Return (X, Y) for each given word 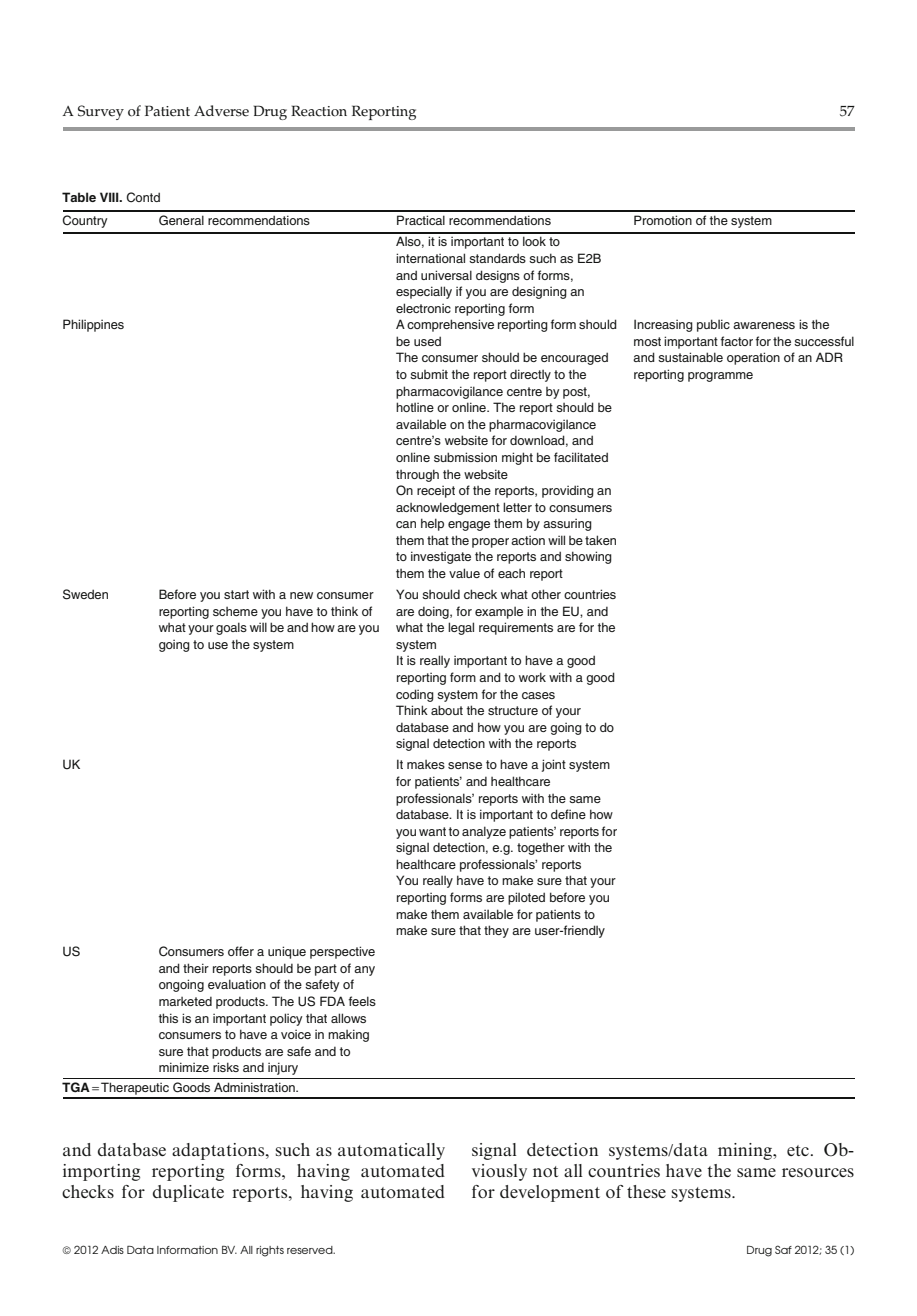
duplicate (188, 1193)
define (568, 814)
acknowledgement (448, 508)
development (550, 1193)
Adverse (221, 111)
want (432, 831)
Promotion (663, 220)
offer (241, 951)
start (236, 594)
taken (600, 540)
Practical (421, 220)
